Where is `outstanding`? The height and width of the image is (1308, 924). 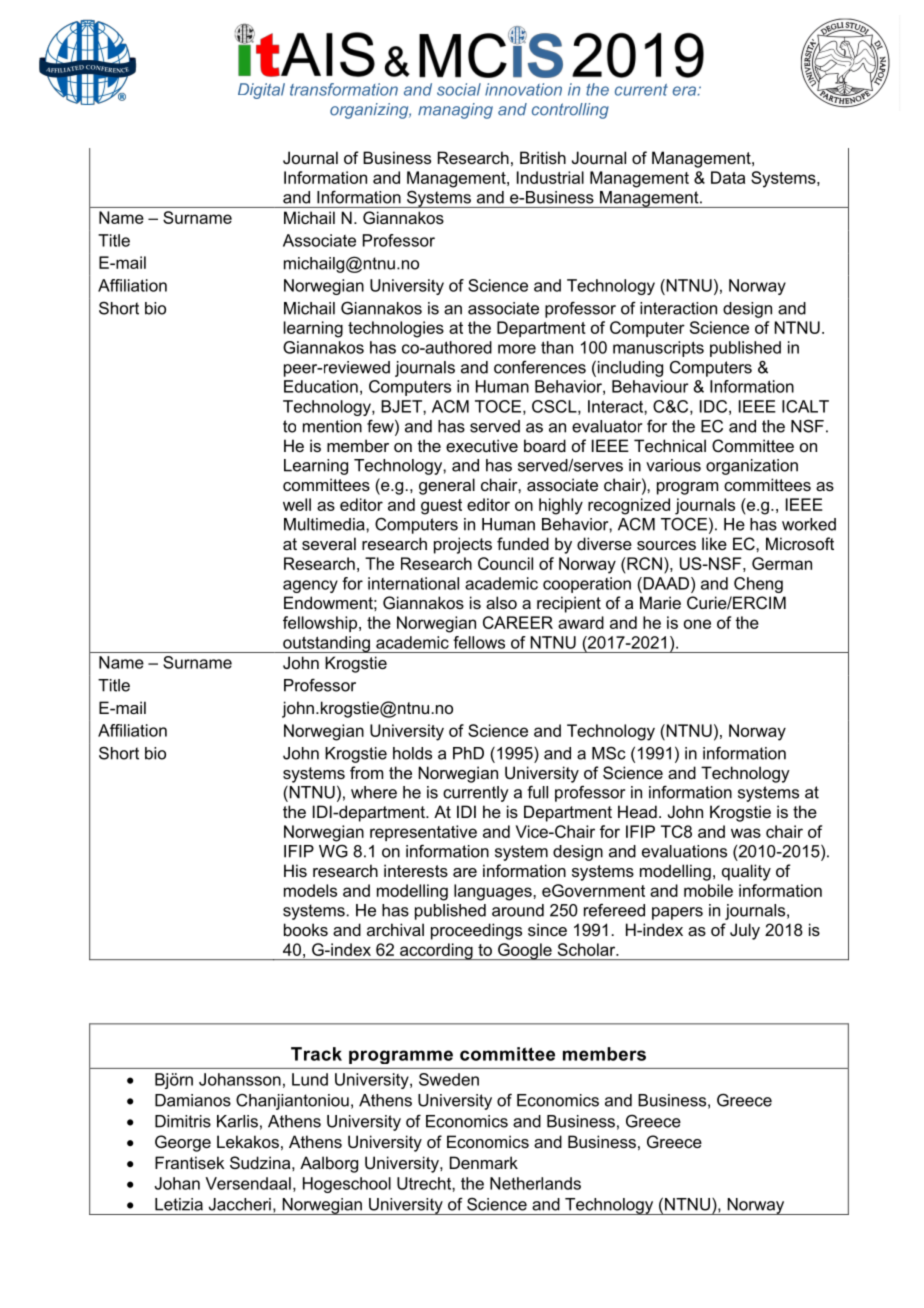 outstanding is located at coordinates (326, 644).
